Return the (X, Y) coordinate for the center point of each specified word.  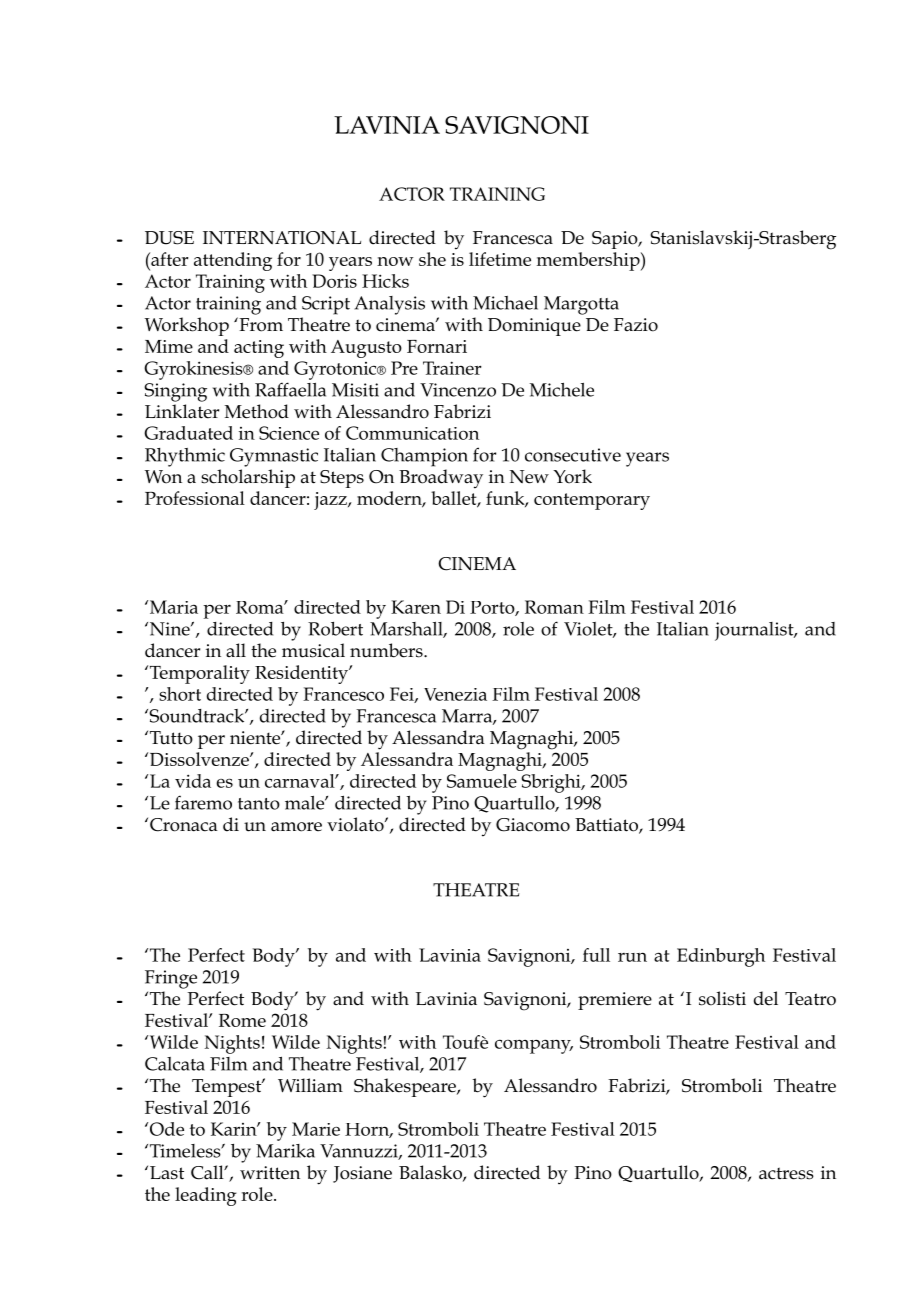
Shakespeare (406, 1087)
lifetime (500, 259)
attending (233, 261)
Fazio (636, 325)
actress (786, 1173)
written (270, 1173)
